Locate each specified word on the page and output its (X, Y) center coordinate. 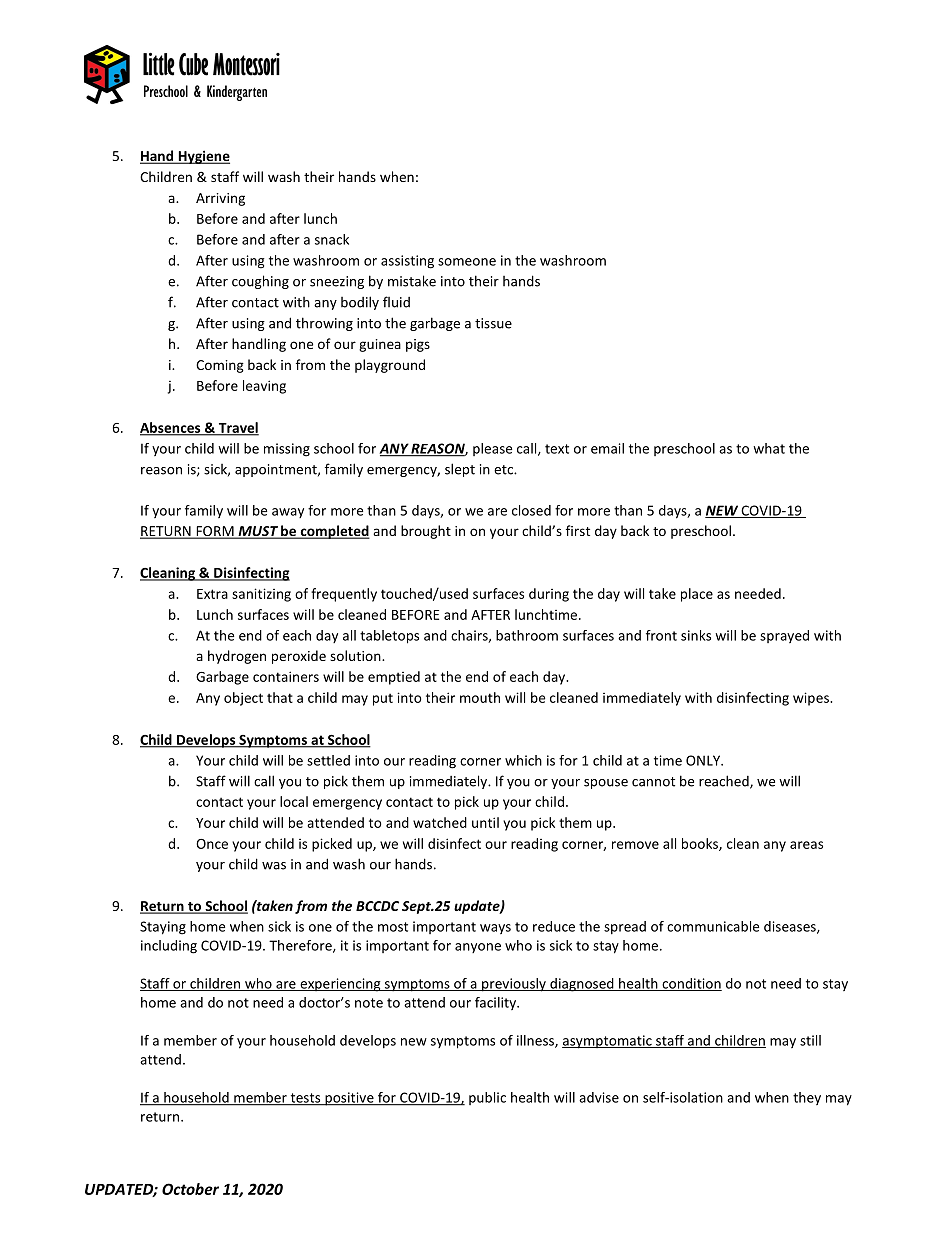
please (492, 449)
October (190, 1189)
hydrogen (237, 657)
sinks (696, 635)
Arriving (220, 199)
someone (467, 262)
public (487, 1098)
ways (495, 929)
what (769, 448)
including (169, 947)
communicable (713, 926)
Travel (237, 428)
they (807, 1098)
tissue (493, 323)
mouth (480, 697)
